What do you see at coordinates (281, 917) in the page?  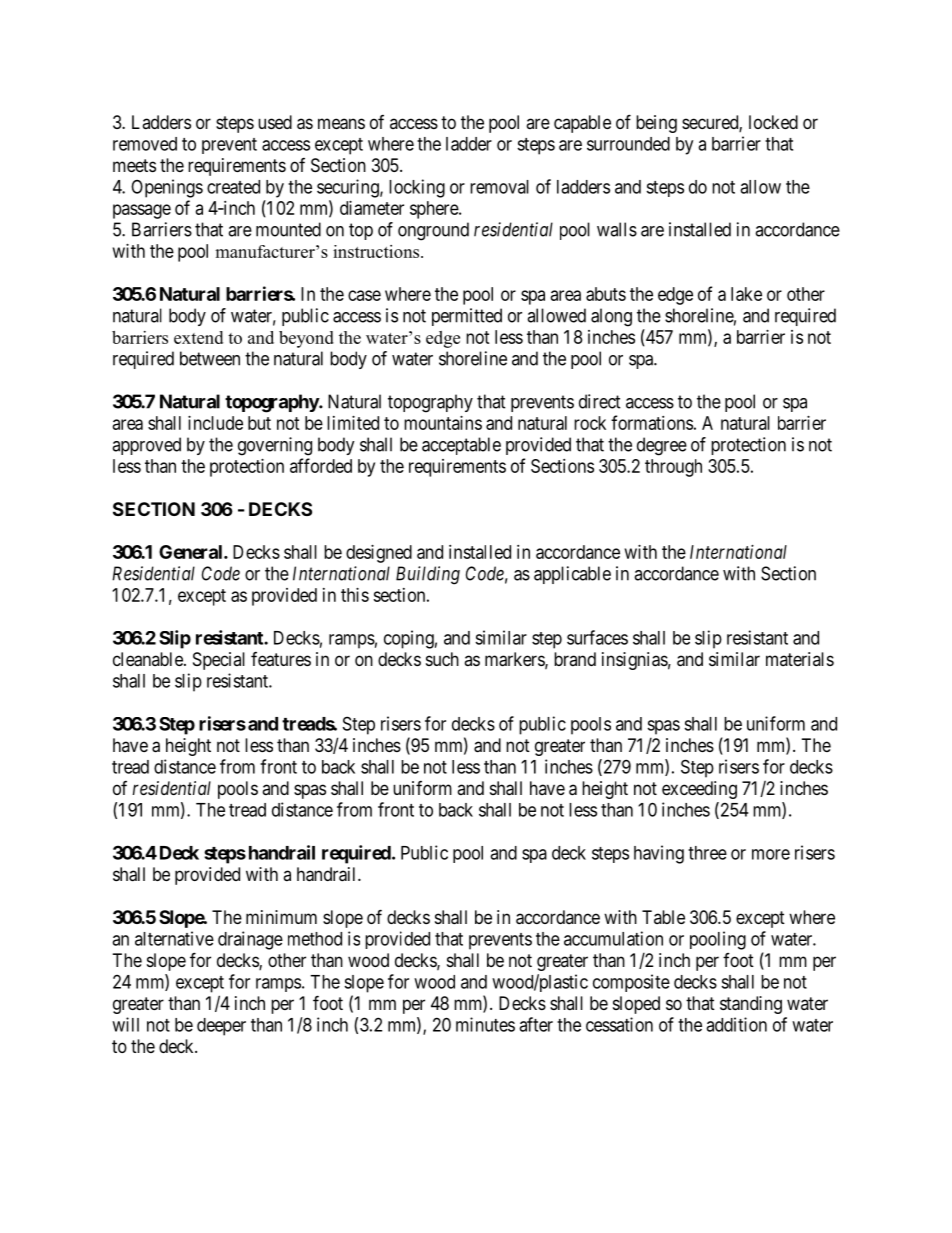 I see `minimum` at bounding box center [281, 917].
